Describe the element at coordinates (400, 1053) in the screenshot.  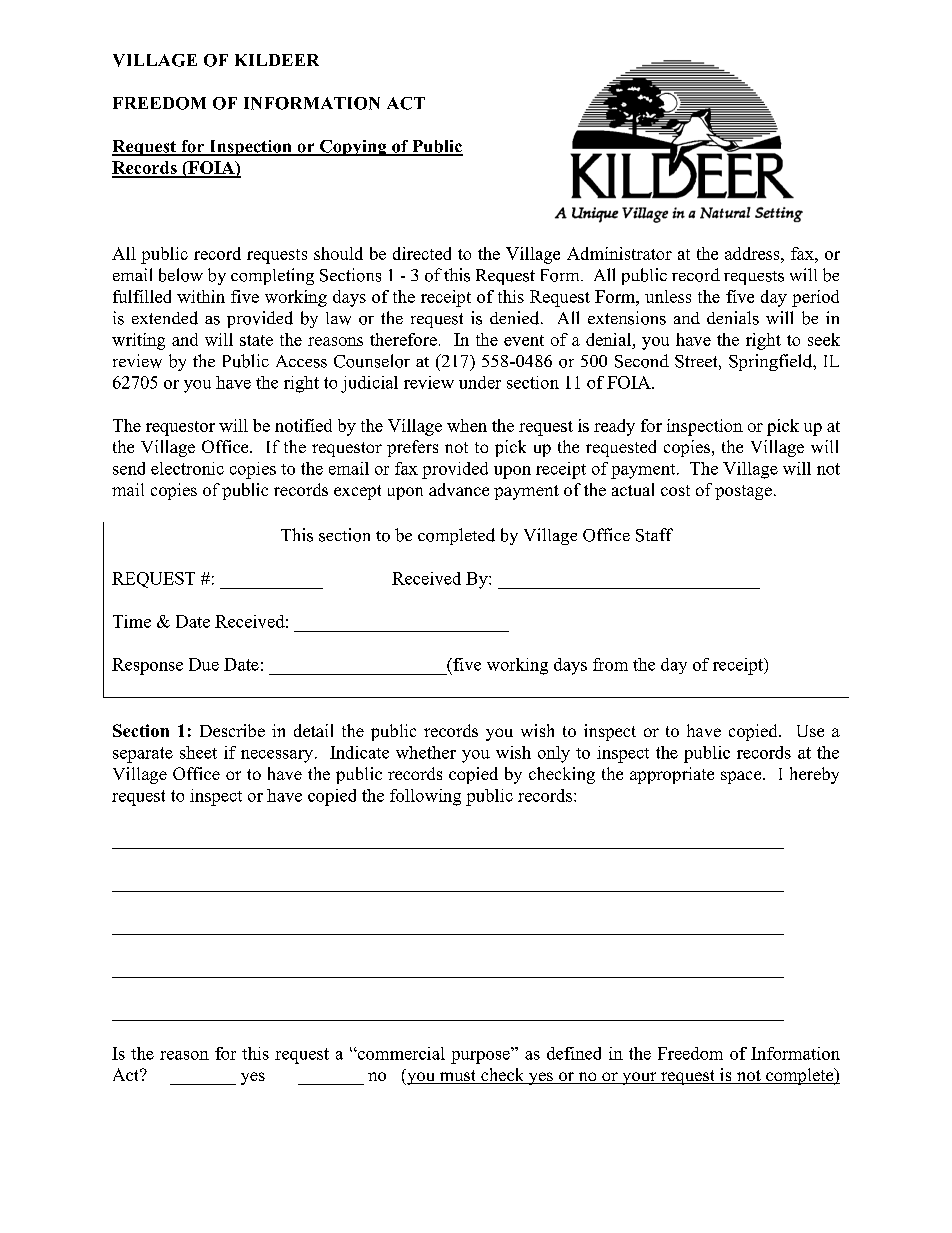
I see `commercial` at that location.
